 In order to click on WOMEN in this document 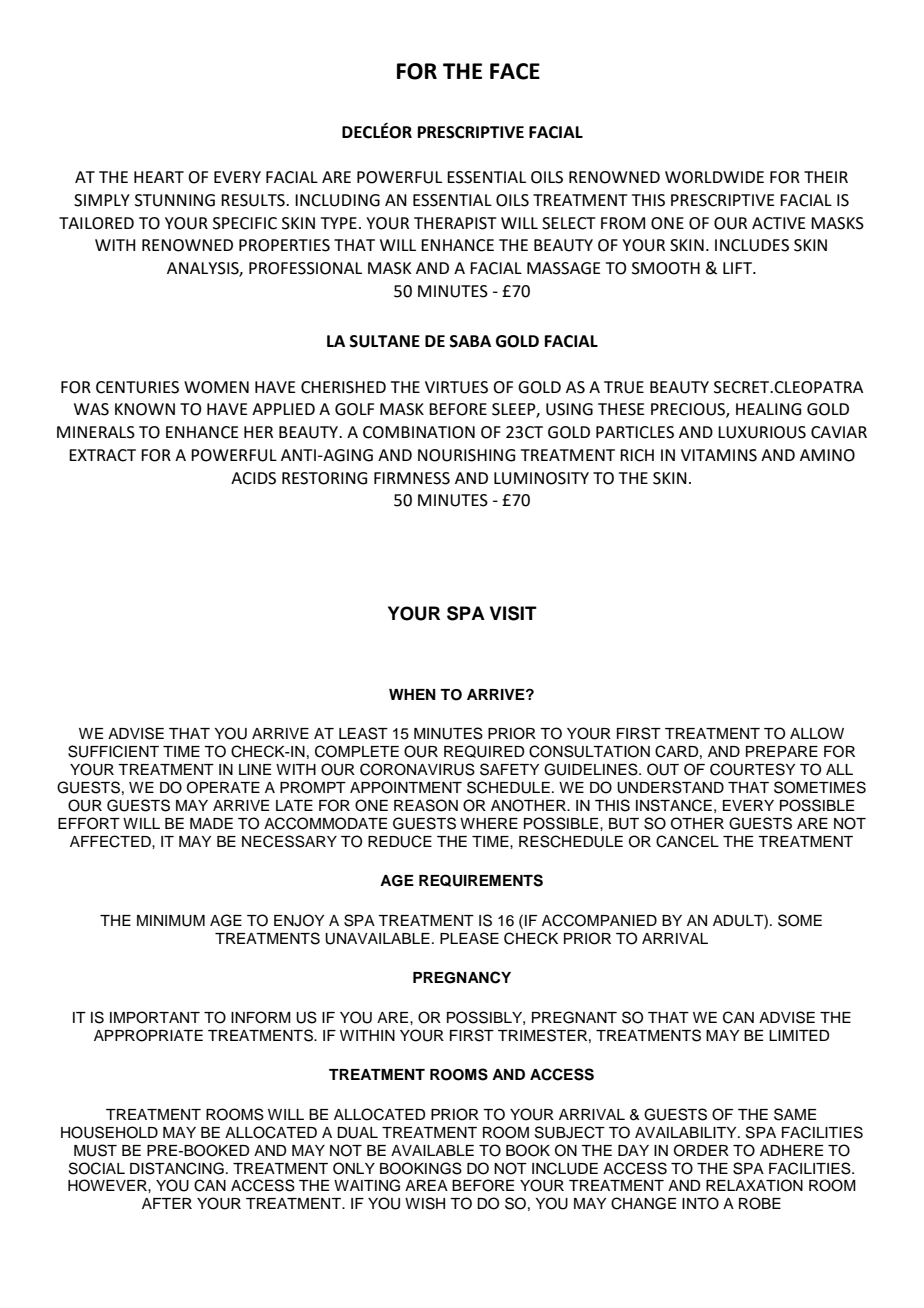, I will do `click(216, 387)`.
